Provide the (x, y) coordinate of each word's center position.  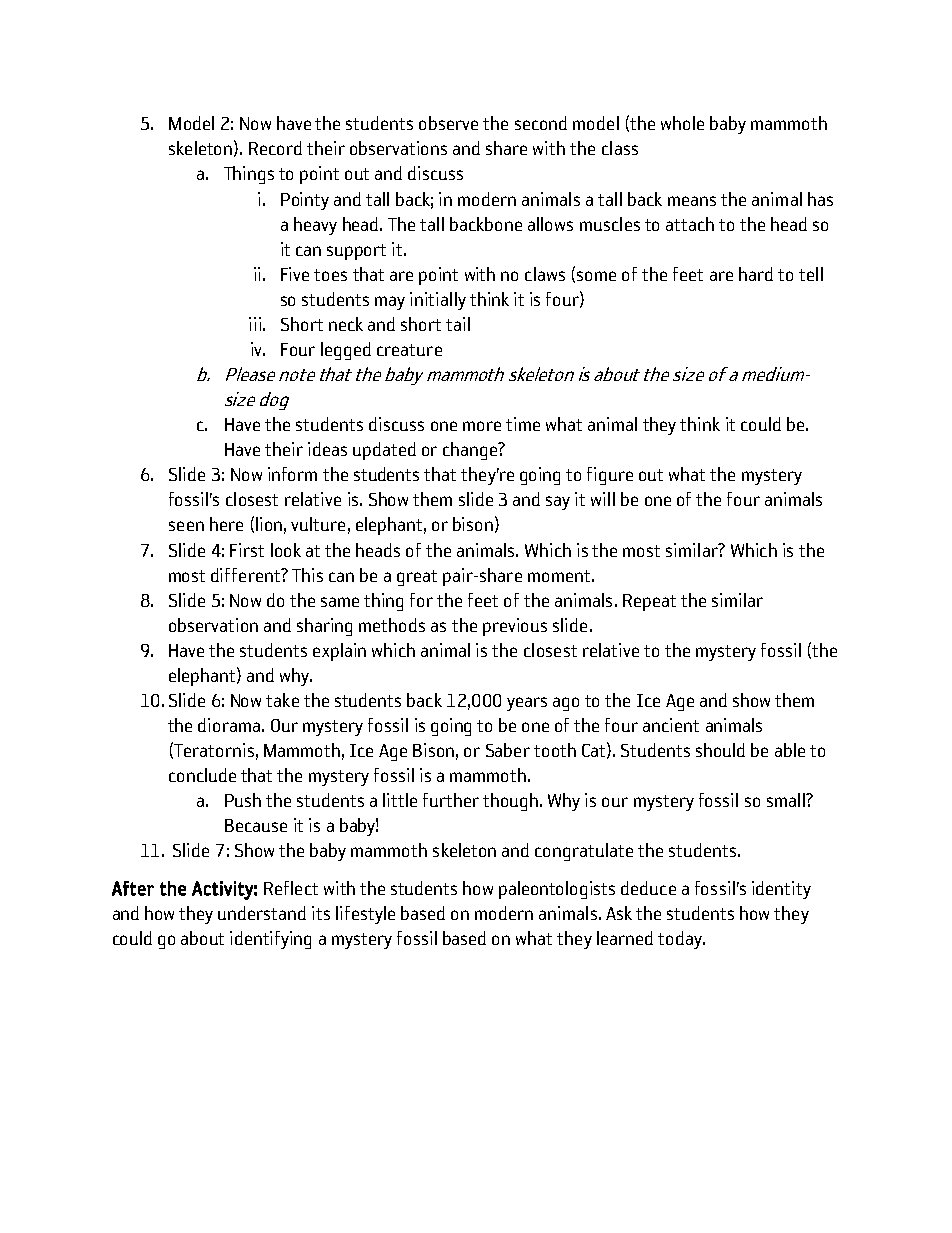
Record (275, 148)
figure (610, 476)
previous (515, 627)
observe (448, 123)
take (282, 700)
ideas (327, 449)
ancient (671, 725)
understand (262, 913)
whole (682, 123)
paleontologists (557, 890)
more (482, 426)
